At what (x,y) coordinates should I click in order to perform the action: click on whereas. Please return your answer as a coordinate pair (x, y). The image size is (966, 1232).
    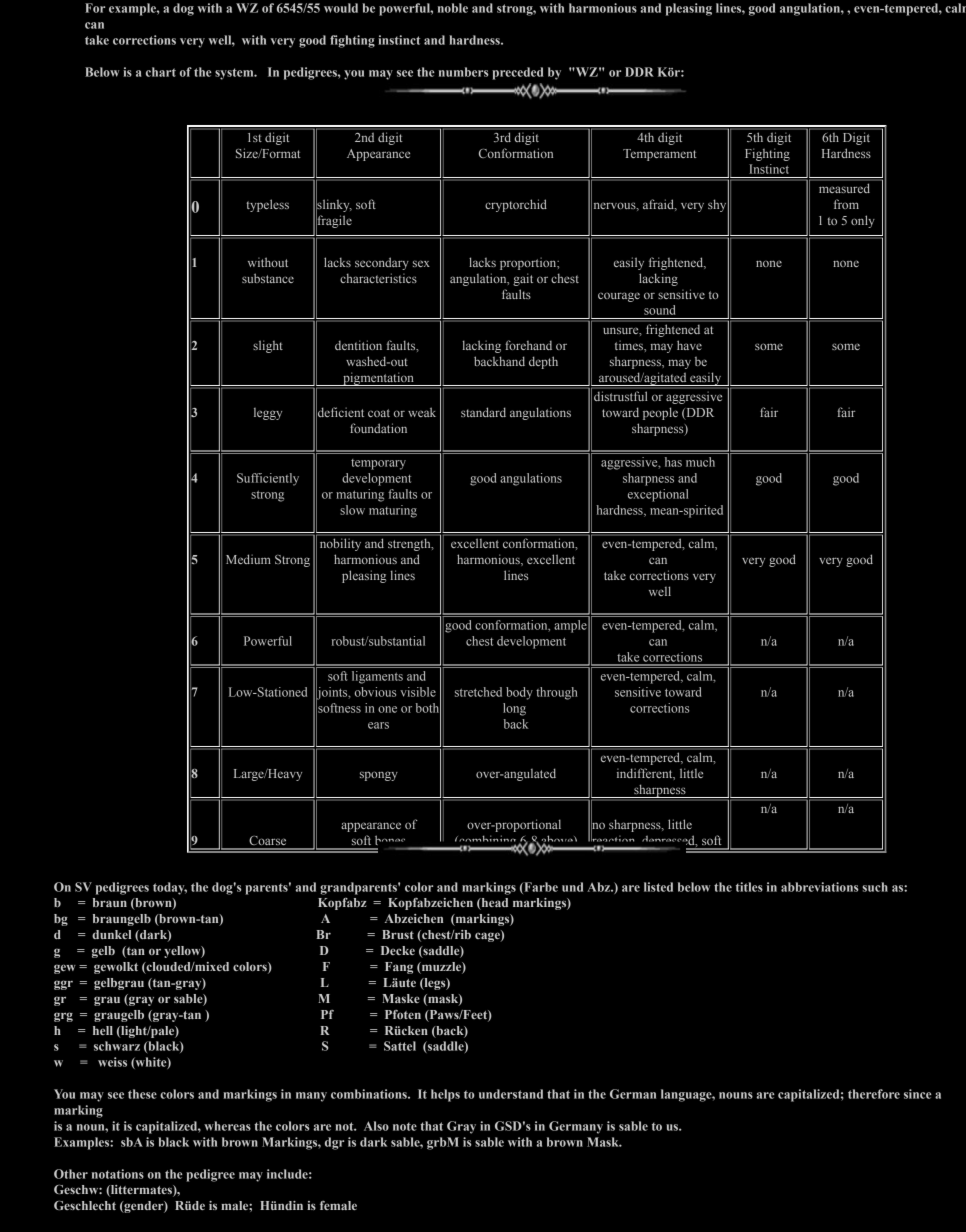
    Looking at the image, I should click on (227, 1126).
